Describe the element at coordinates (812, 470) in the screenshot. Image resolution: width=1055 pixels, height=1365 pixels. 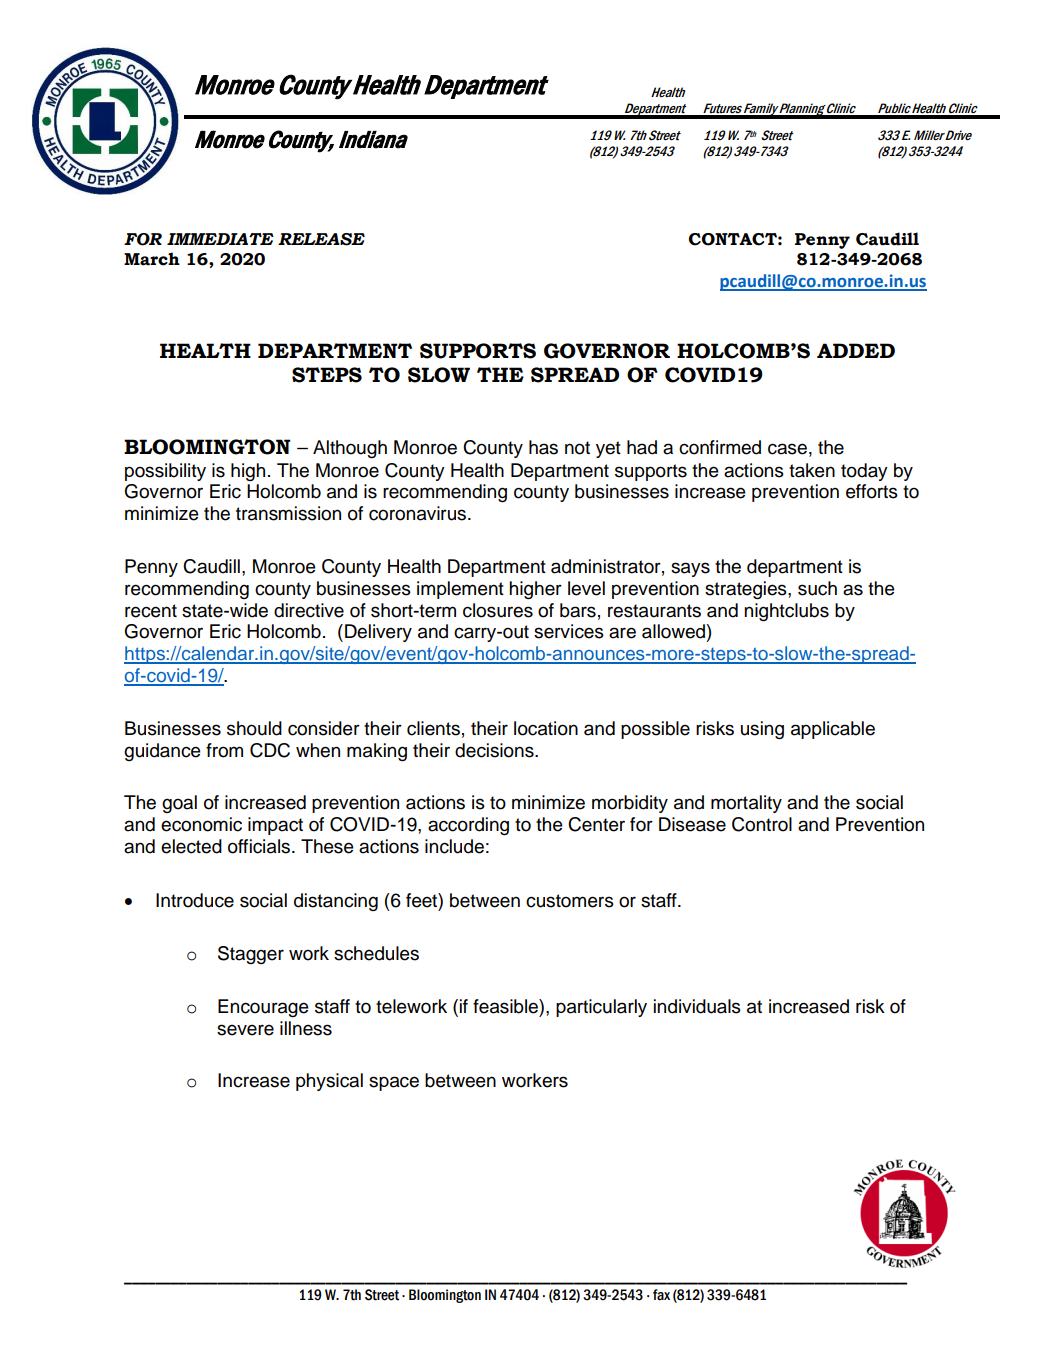
I see `taken` at that location.
